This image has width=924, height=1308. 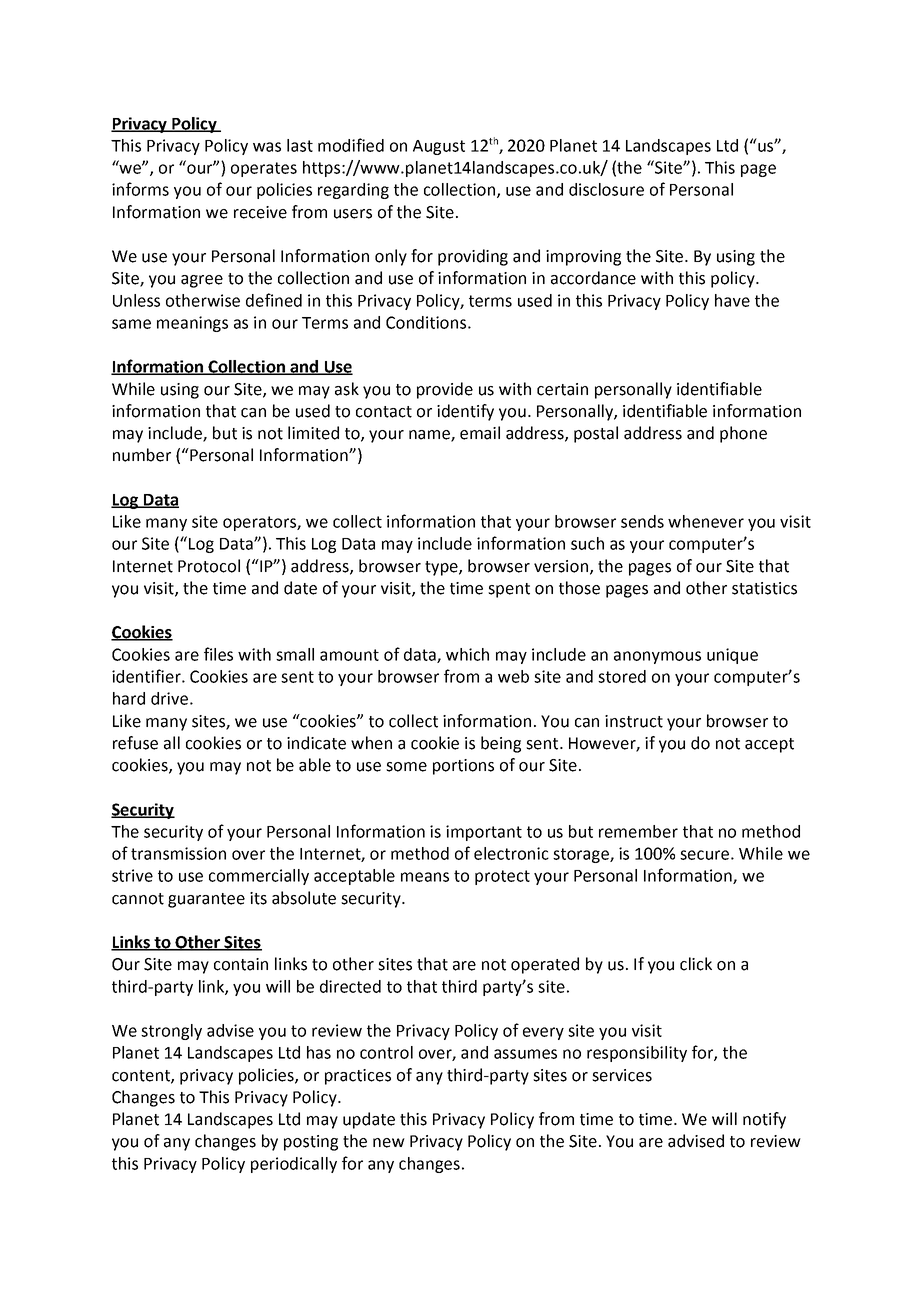 What do you see at coordinates (480, 433) in the image?
I see `email` at bounding box center [480, 433].
